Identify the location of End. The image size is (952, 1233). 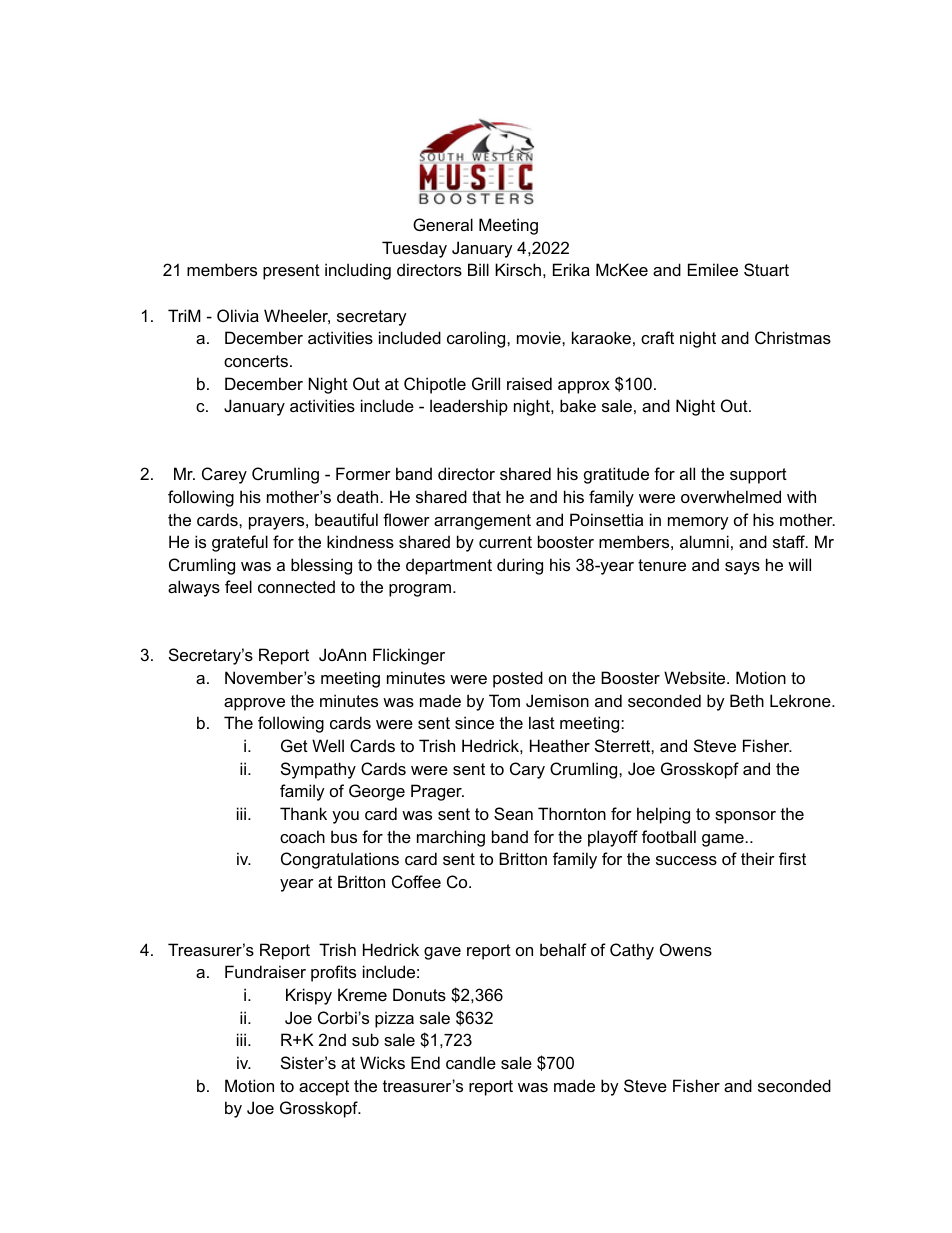
(425, 1062).
